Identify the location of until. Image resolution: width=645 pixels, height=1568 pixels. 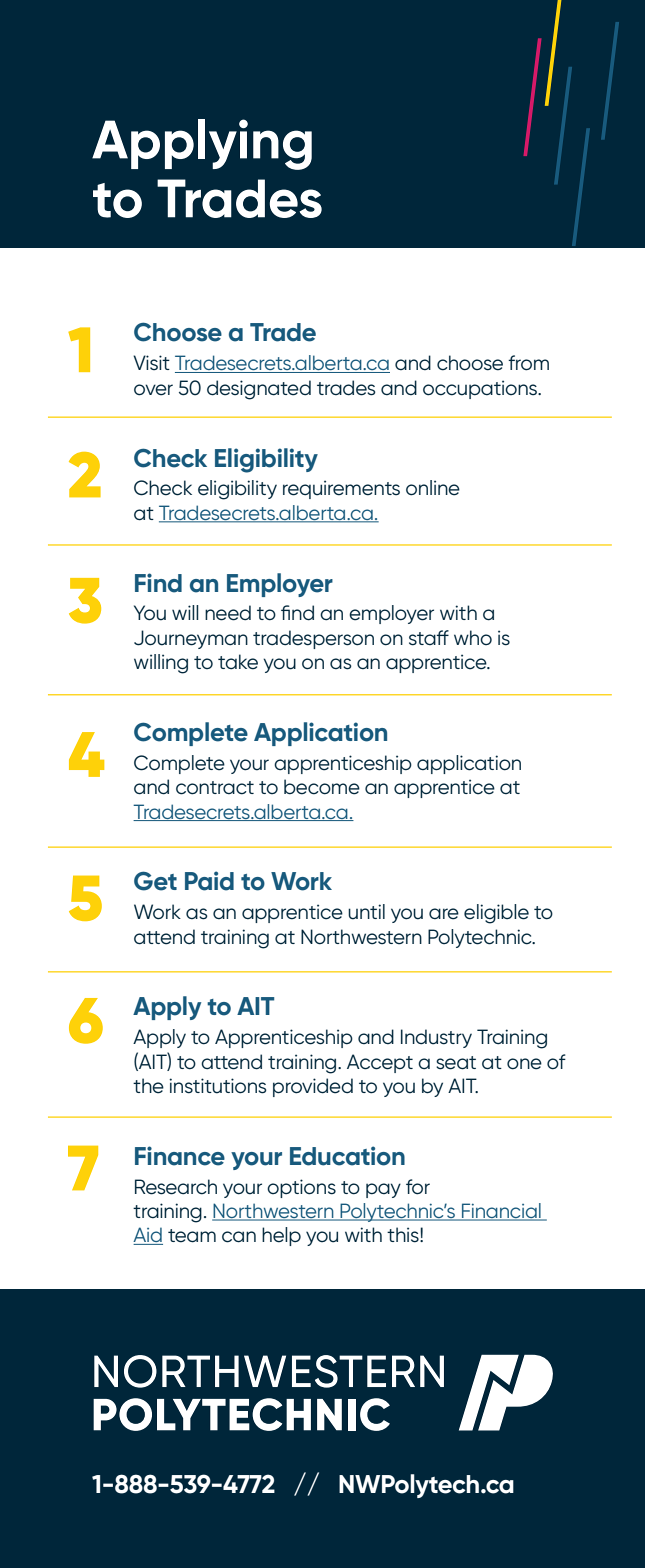
(366, 912).
